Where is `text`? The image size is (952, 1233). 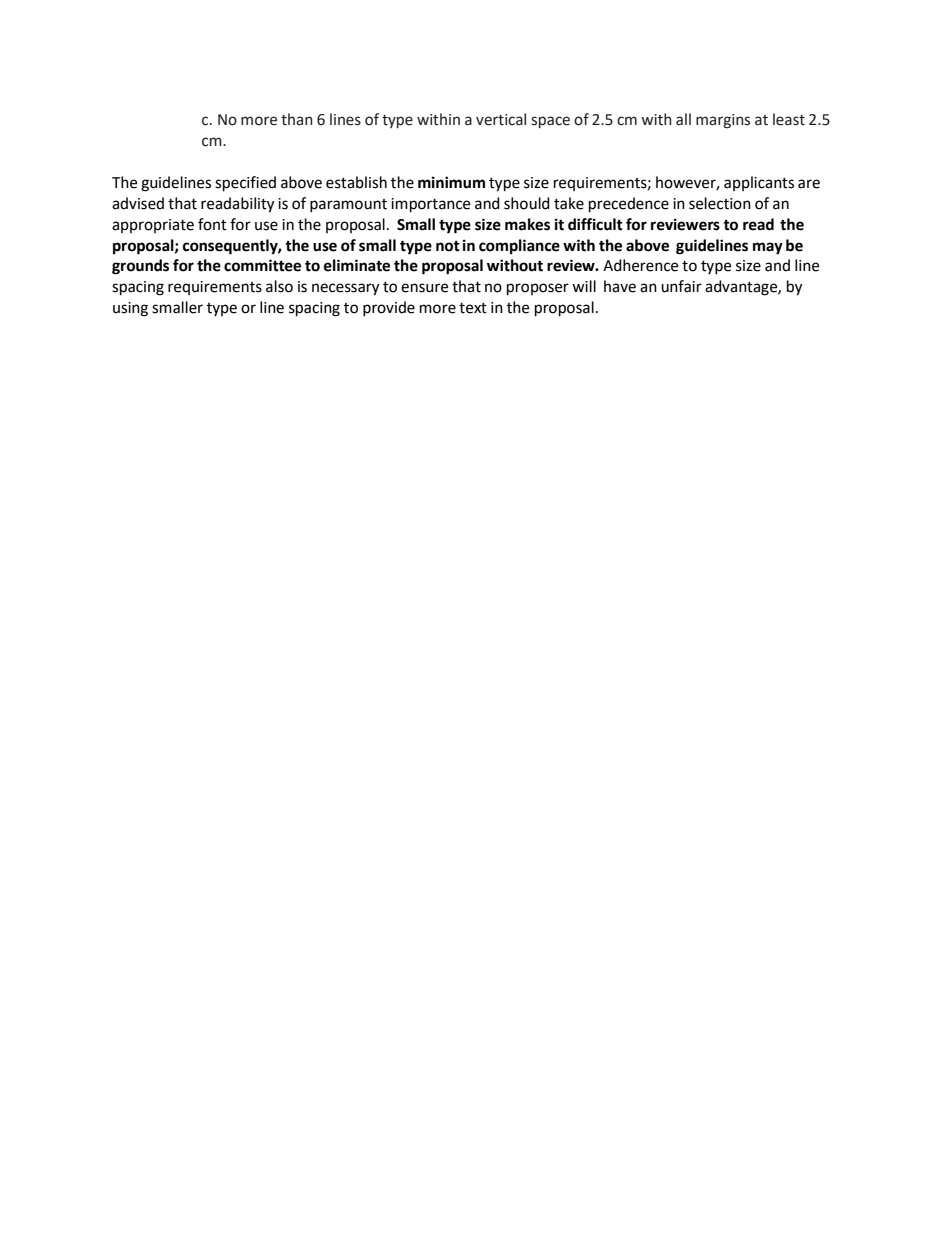 text is located at coordinates (473, 308).
